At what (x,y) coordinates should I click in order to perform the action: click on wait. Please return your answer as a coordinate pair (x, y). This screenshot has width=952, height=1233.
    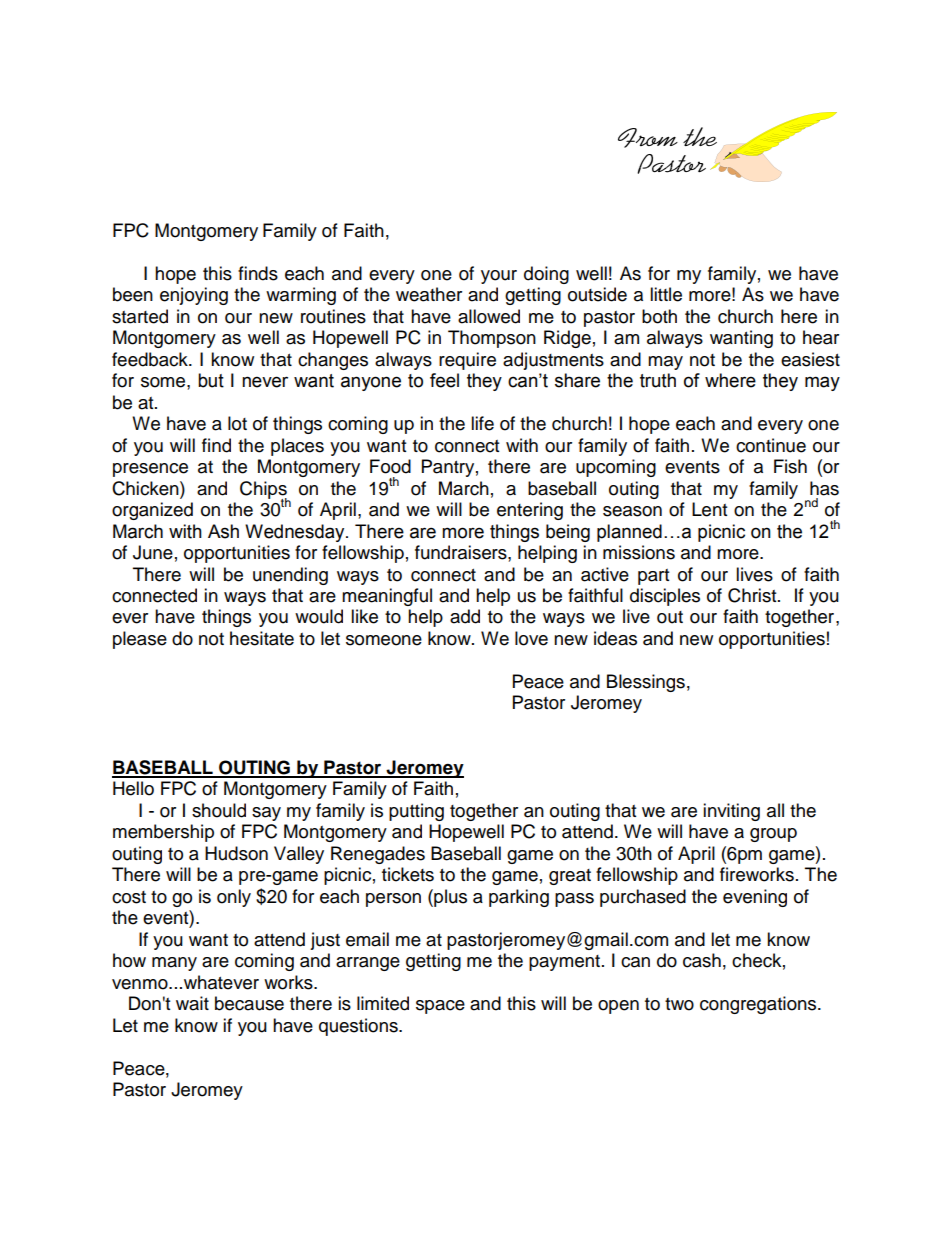
    Looking at the image, I should click on (192, 1003).
